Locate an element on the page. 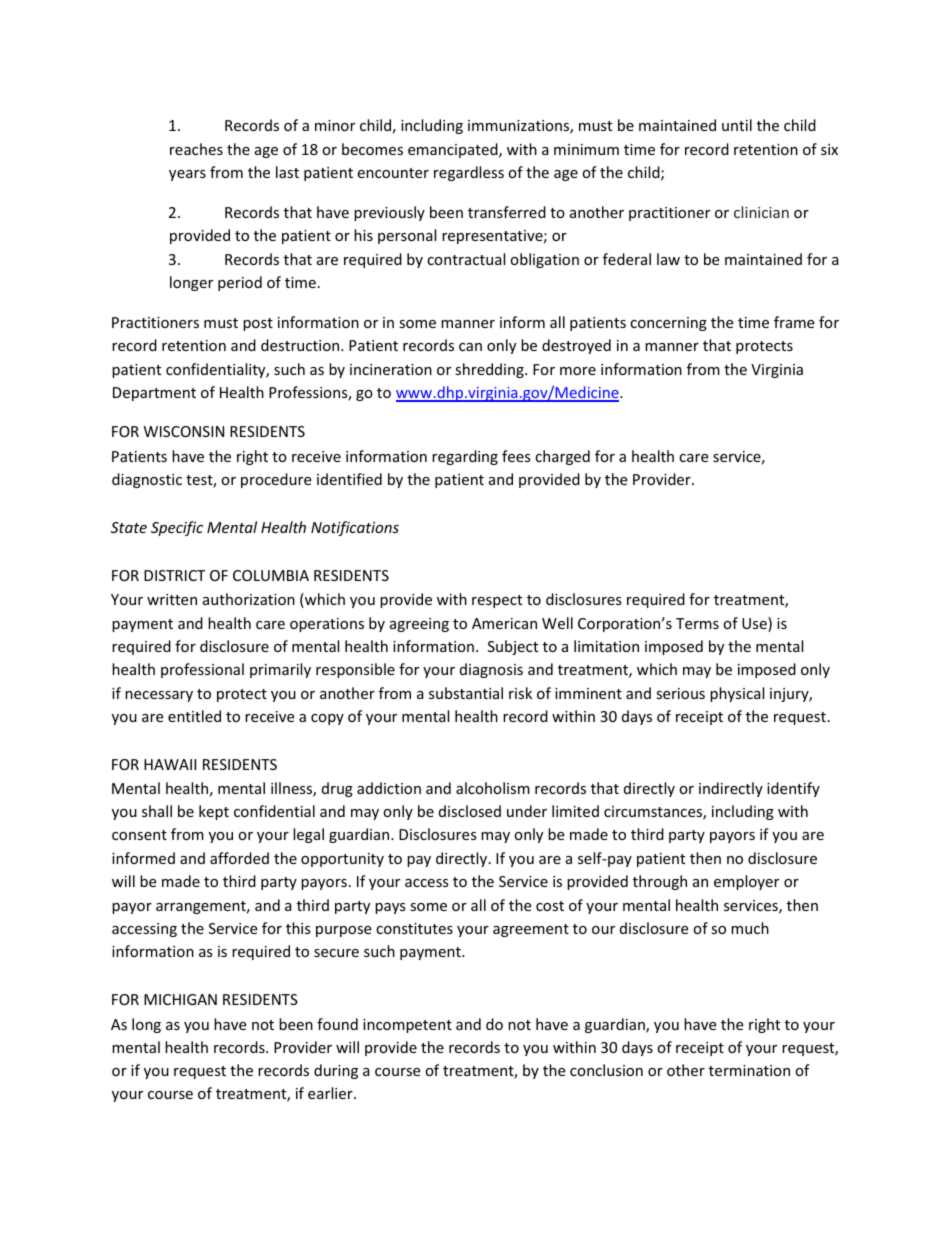  reaches is located at coordinates (196, 149).
